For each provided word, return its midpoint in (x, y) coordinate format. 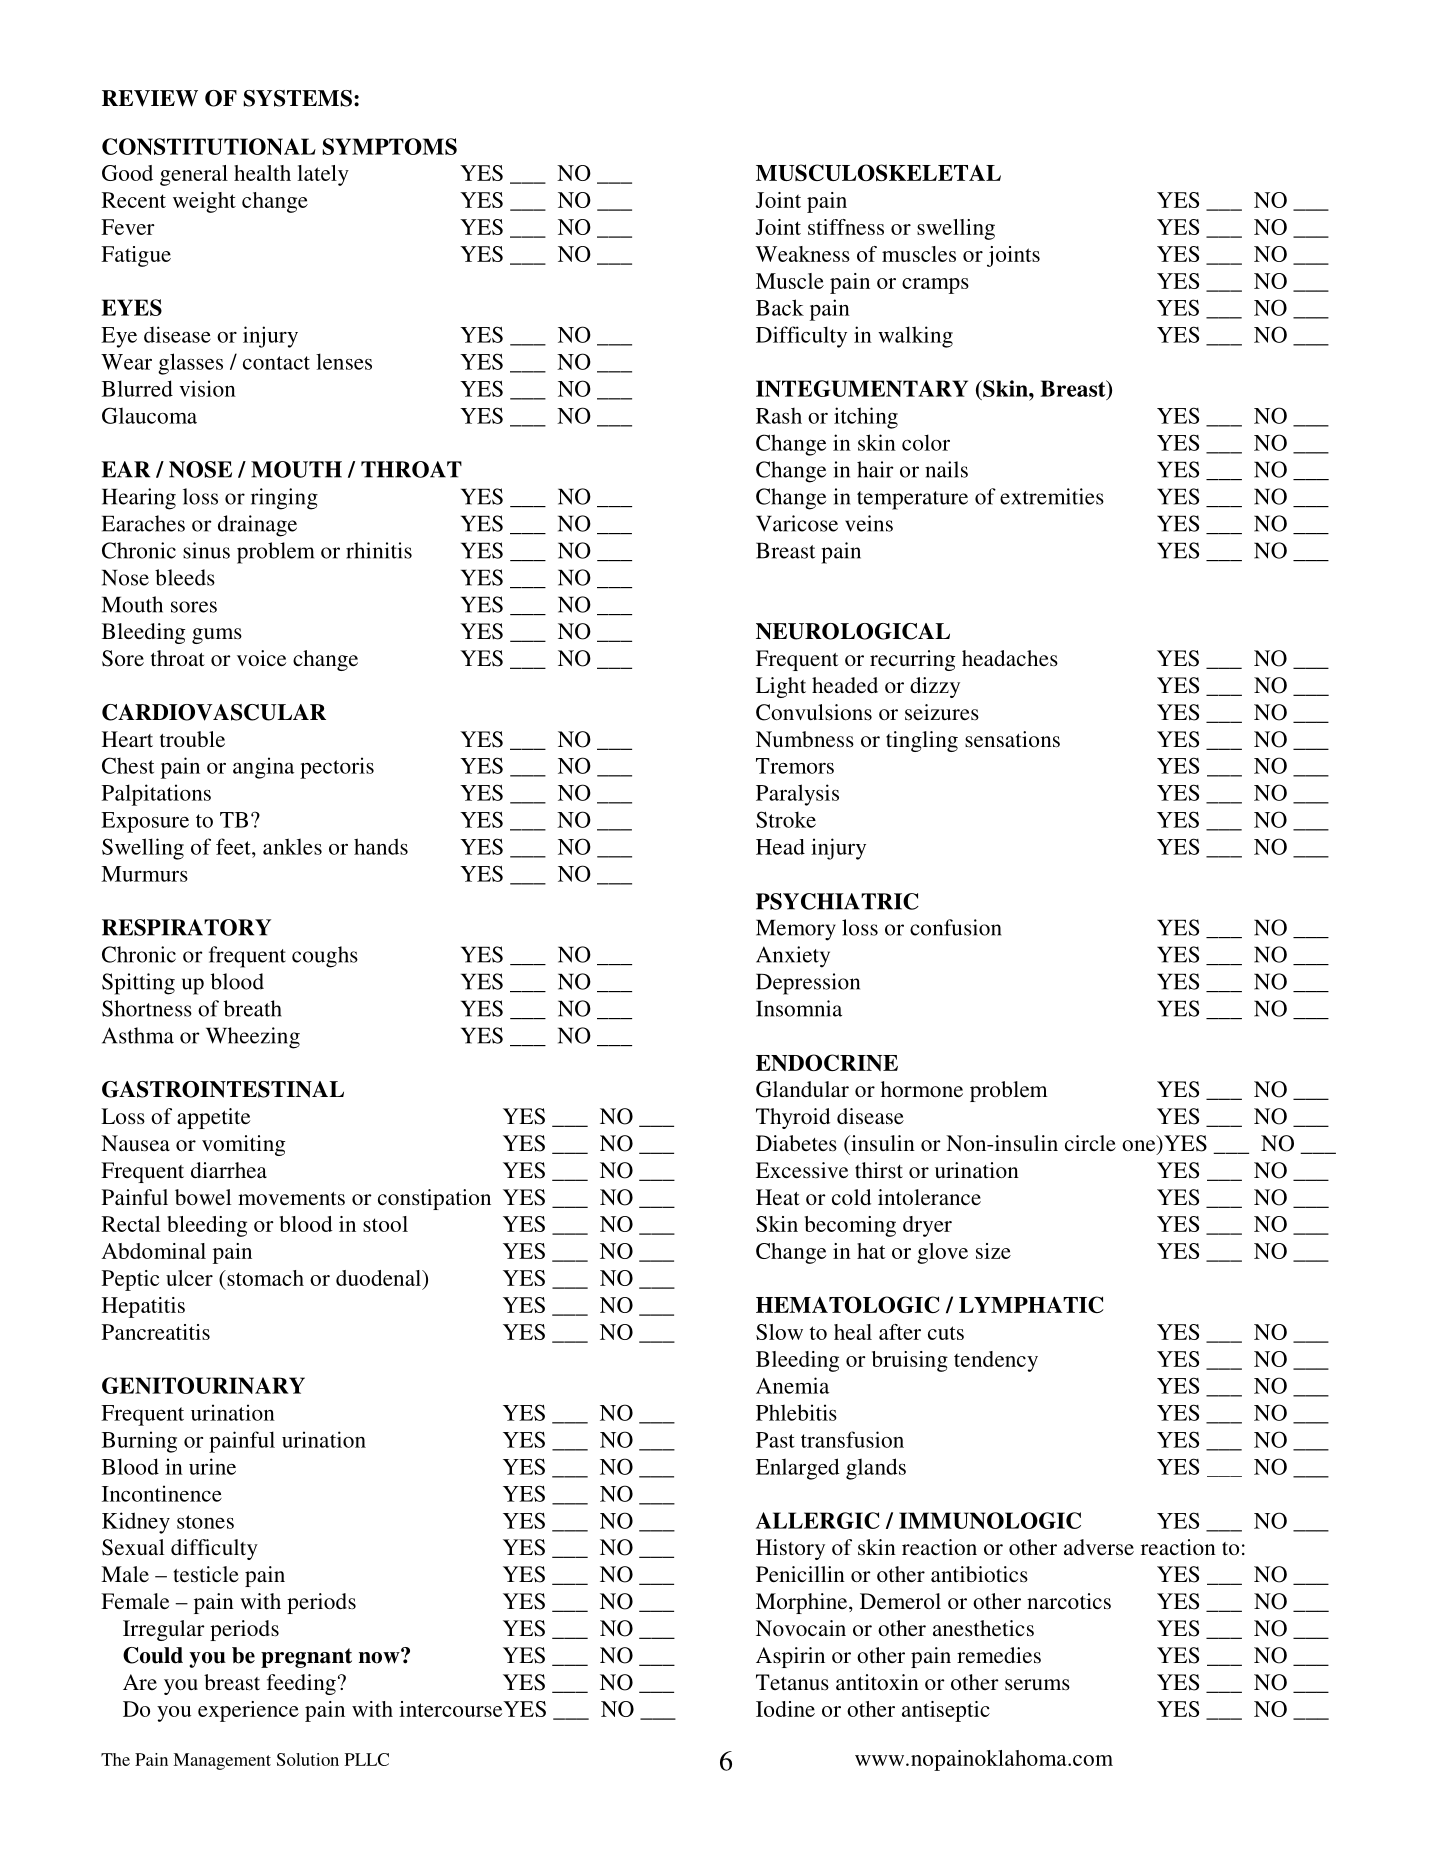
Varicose (797, 523)
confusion (956, 927)
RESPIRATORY (186, 927)
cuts (946, 1333)
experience (248, 1711)
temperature (912, 500)
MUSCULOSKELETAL (878, 172)
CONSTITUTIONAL (209, 146)
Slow (779, 1332)
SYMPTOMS (390, 146)
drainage (257, 526)
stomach (264, 1278)
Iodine (785, 1709)
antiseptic (946, 1711)
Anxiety (793, 957)
